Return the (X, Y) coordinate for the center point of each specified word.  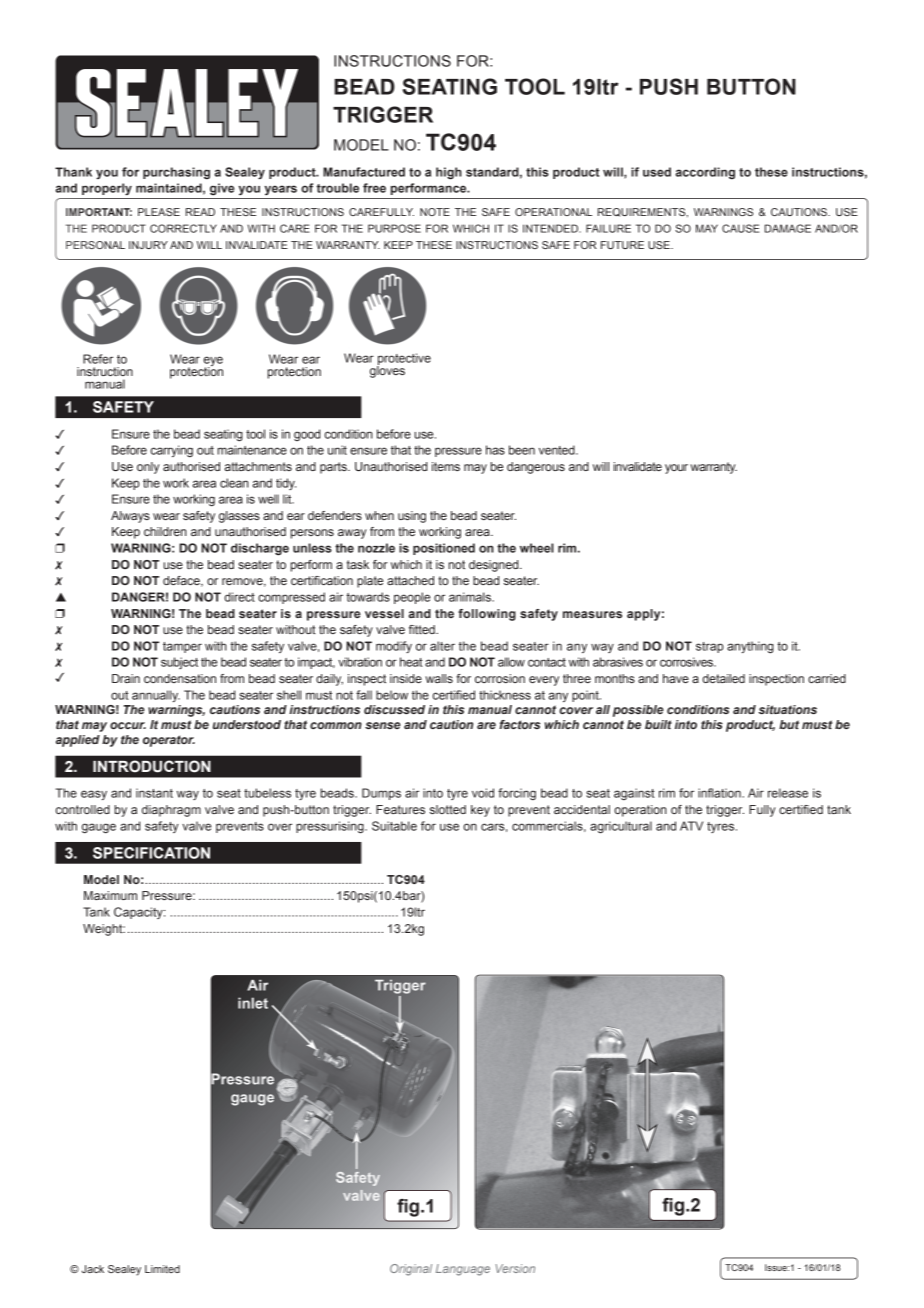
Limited (162, 1269)
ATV (691, 826)
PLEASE (159, 212)
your (676, 469)
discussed (394, 709)
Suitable (394, 826)
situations (787, 709)
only (148, 468)
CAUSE (740, 228)
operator (169, 741)
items (446, 466)
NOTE (435, 212)
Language (463, 1270)
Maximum (110, 895)
